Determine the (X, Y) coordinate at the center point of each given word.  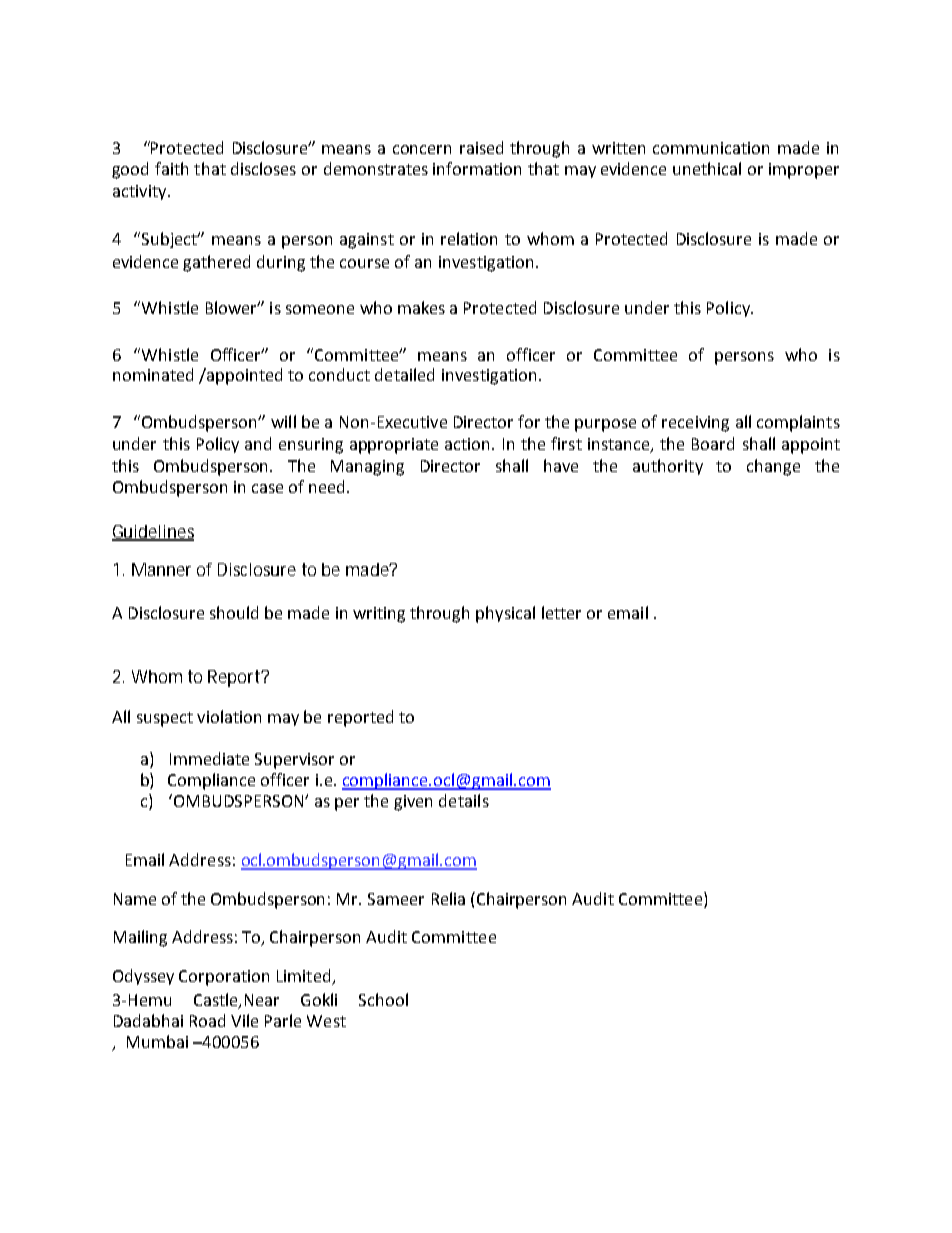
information (477, 168)
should (234, 612)
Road (207, 1020)
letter (561, 612)
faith (171, 168)
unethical (707, 168)
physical (505, 614)
